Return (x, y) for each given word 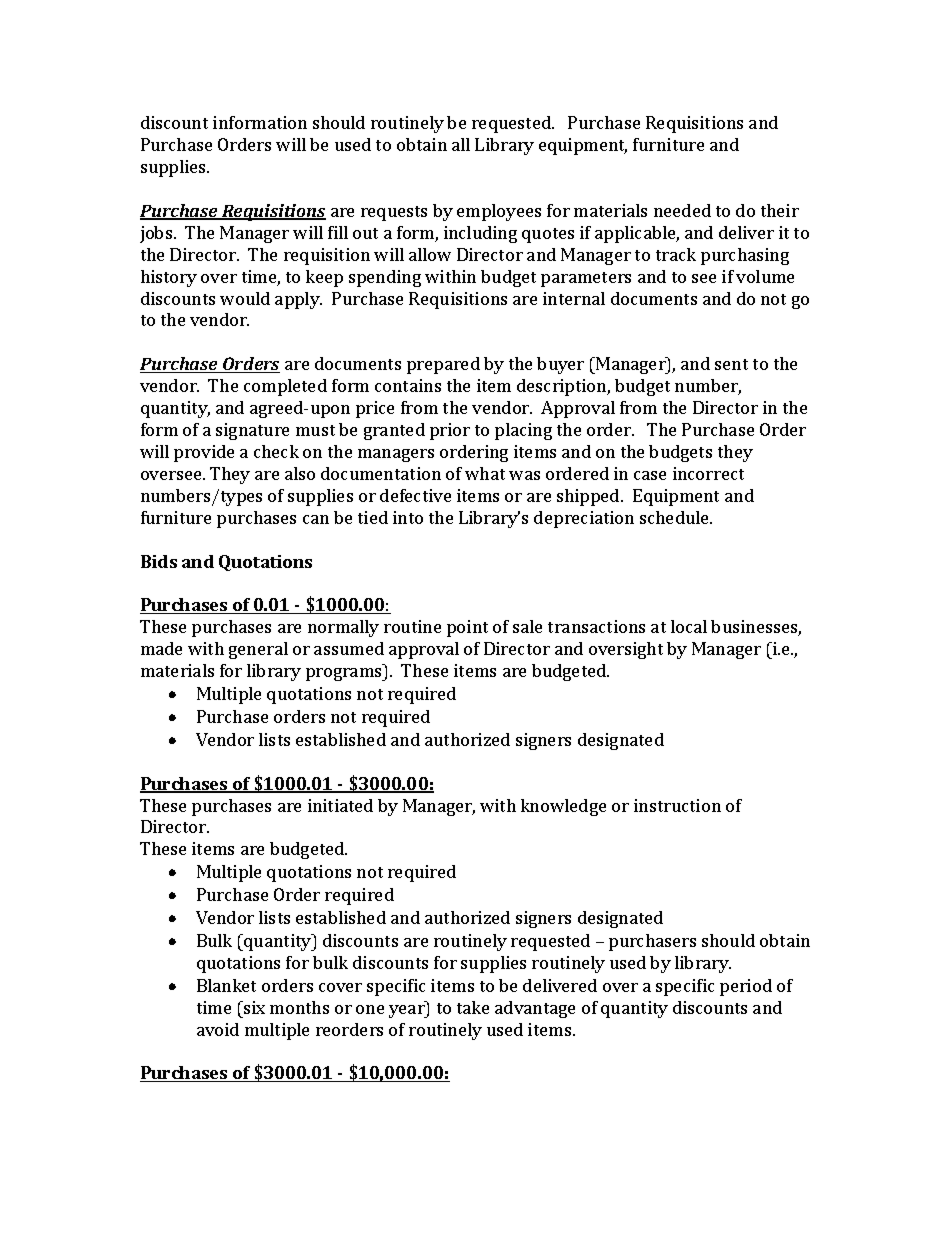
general (258, 650)
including (480, 234)
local (689, 626)
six (253, 1007)
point (467, 628)
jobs (157, 234)
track (676, 254)
